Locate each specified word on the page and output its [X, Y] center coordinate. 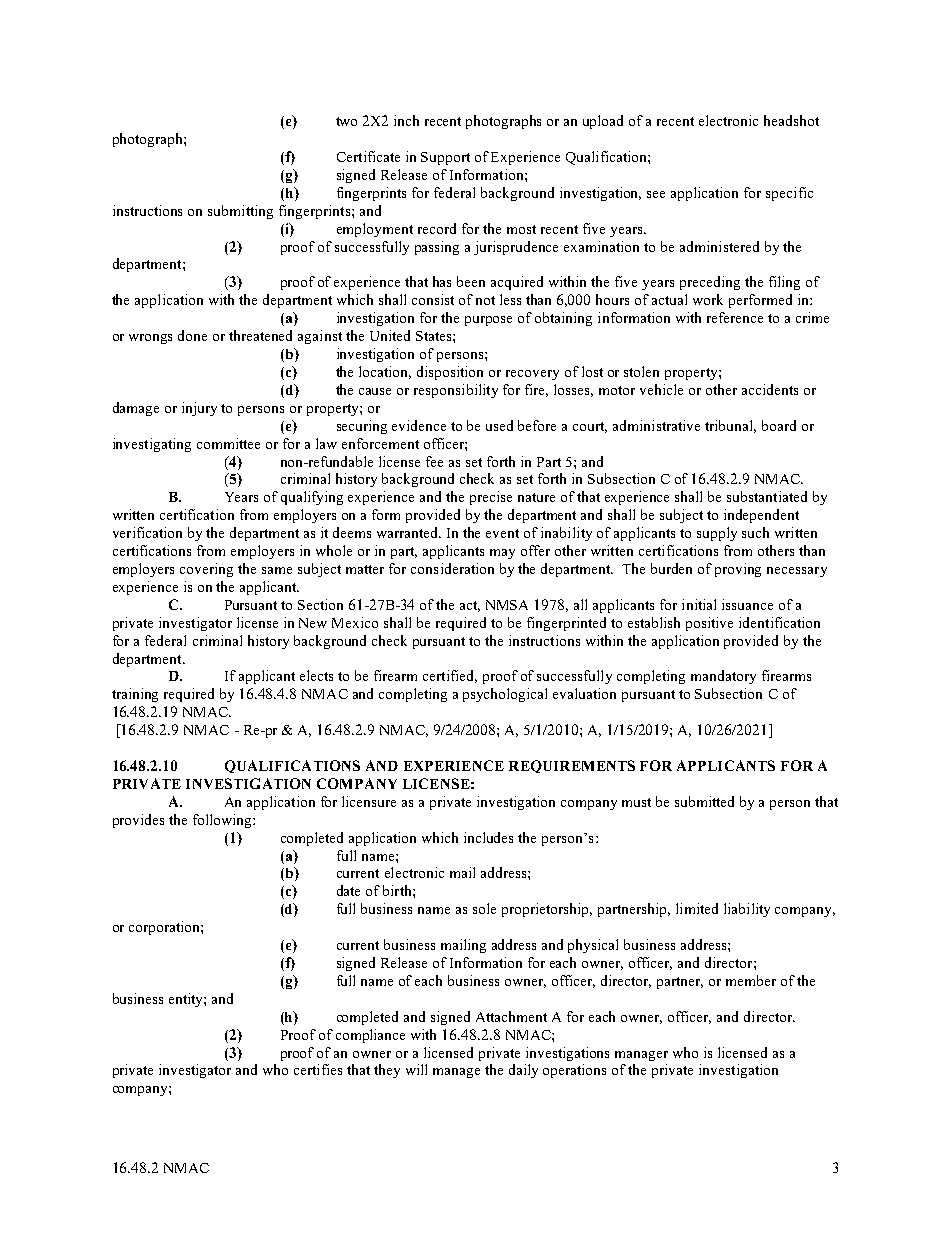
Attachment [511, 1016]
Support [445, 158]
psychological [505, 695]
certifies [318, 1069]
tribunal [730, 426]
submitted [704, 801]
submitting [240, 212]
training [135, 695]
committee [228, 443]
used [499, 425]
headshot [791, 120]
